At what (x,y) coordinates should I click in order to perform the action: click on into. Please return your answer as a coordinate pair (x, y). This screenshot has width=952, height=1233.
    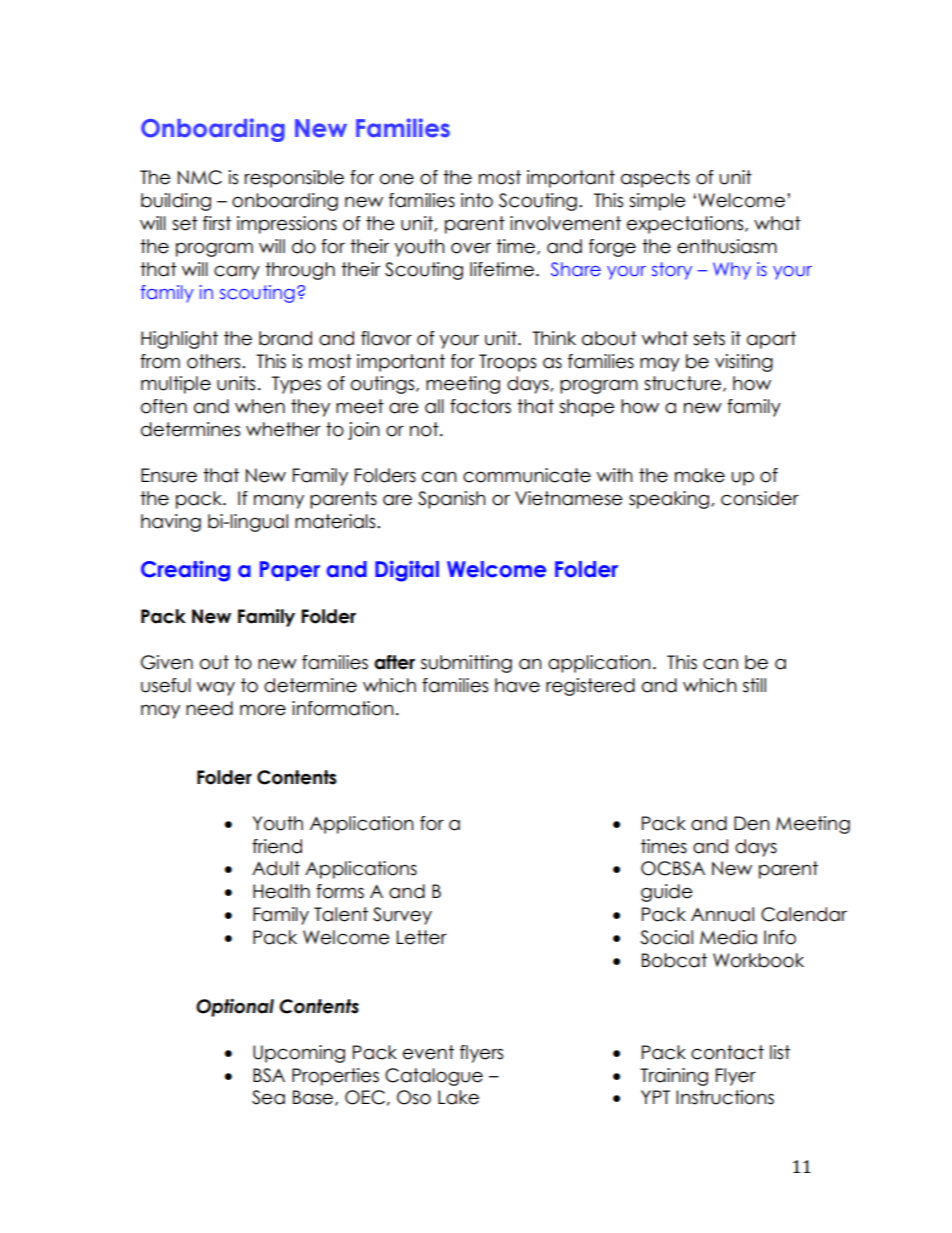
    Looking at the image, I should click on (477, 200).
